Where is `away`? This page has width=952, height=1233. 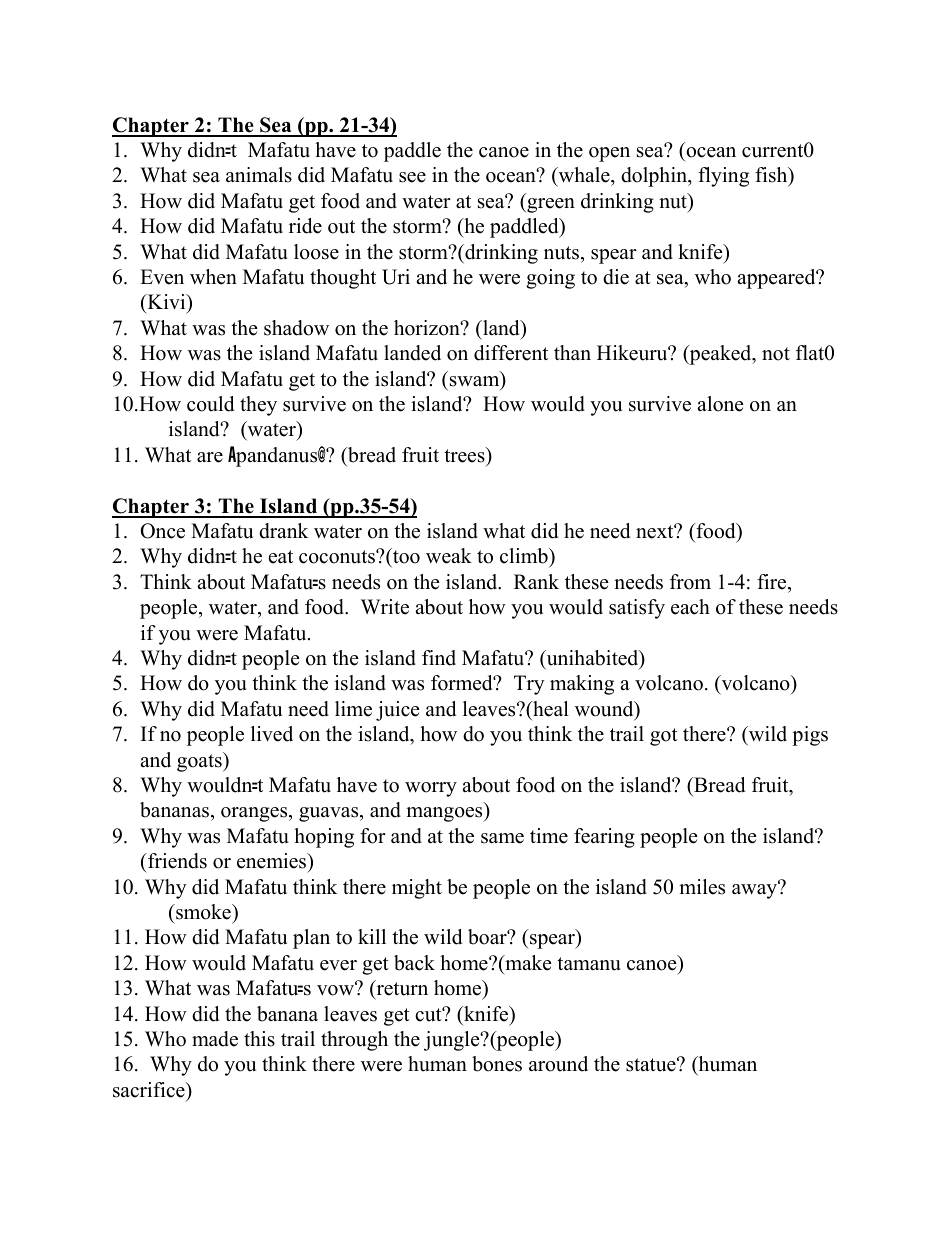
away is located at coordinates (756, 890).
